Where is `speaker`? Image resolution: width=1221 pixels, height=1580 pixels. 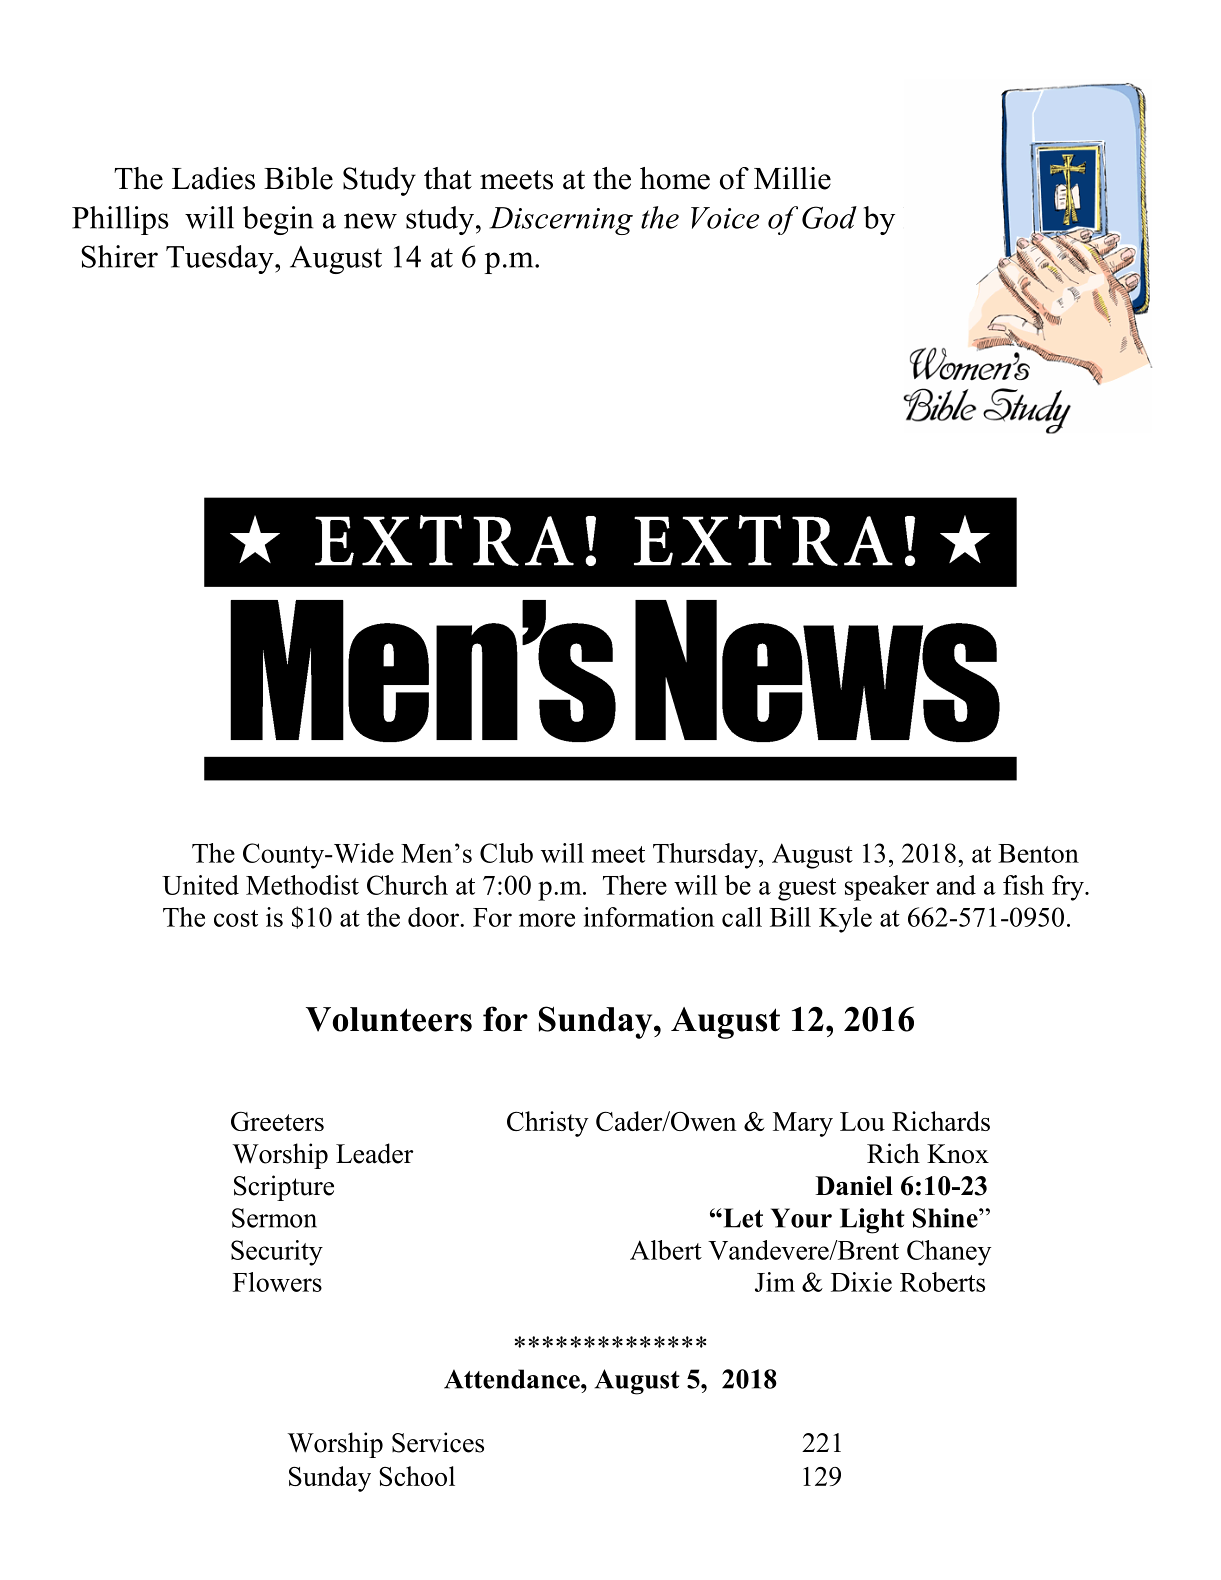 speaker is located at coordinates (887, 888).
